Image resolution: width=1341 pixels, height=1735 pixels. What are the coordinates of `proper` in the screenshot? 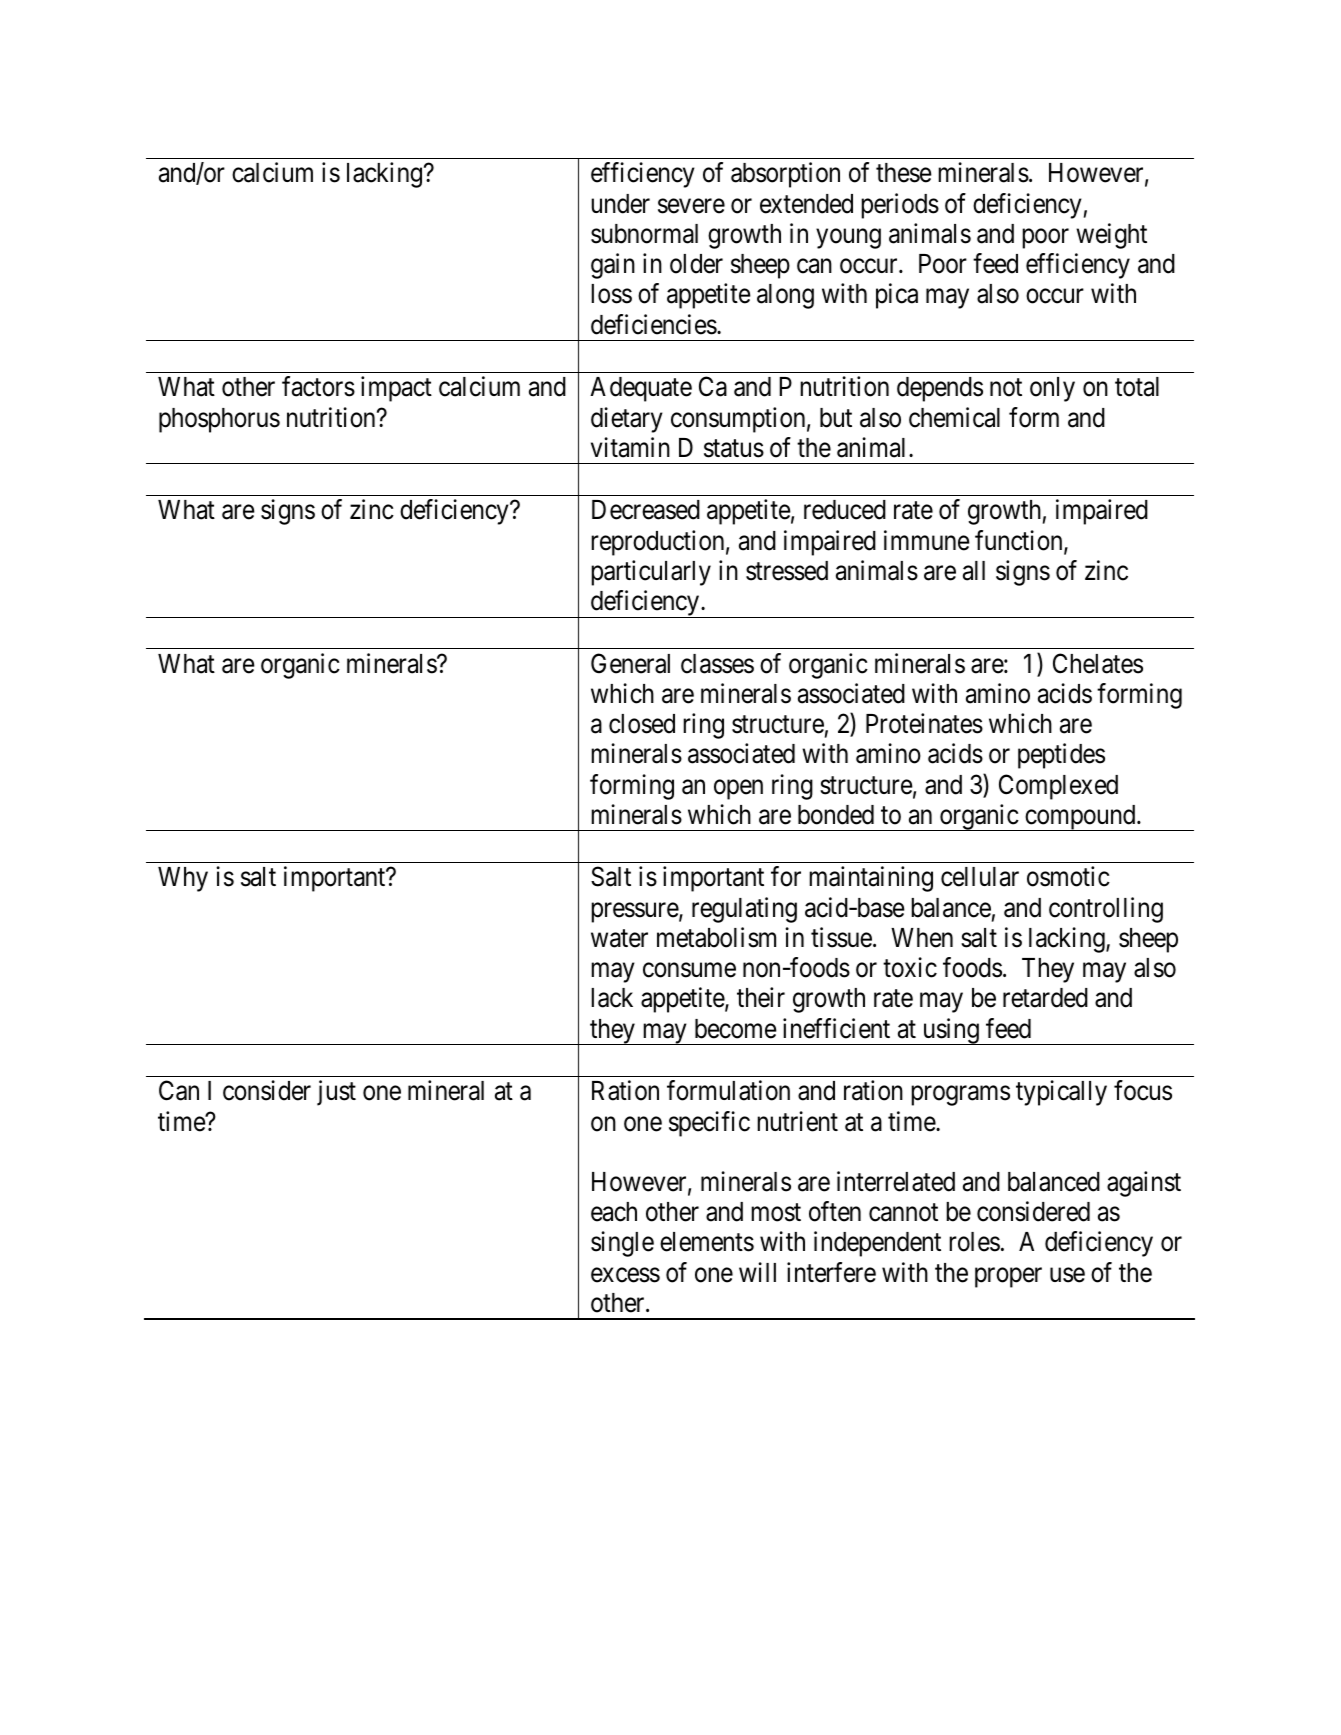 It's located at (1008, 1278).
